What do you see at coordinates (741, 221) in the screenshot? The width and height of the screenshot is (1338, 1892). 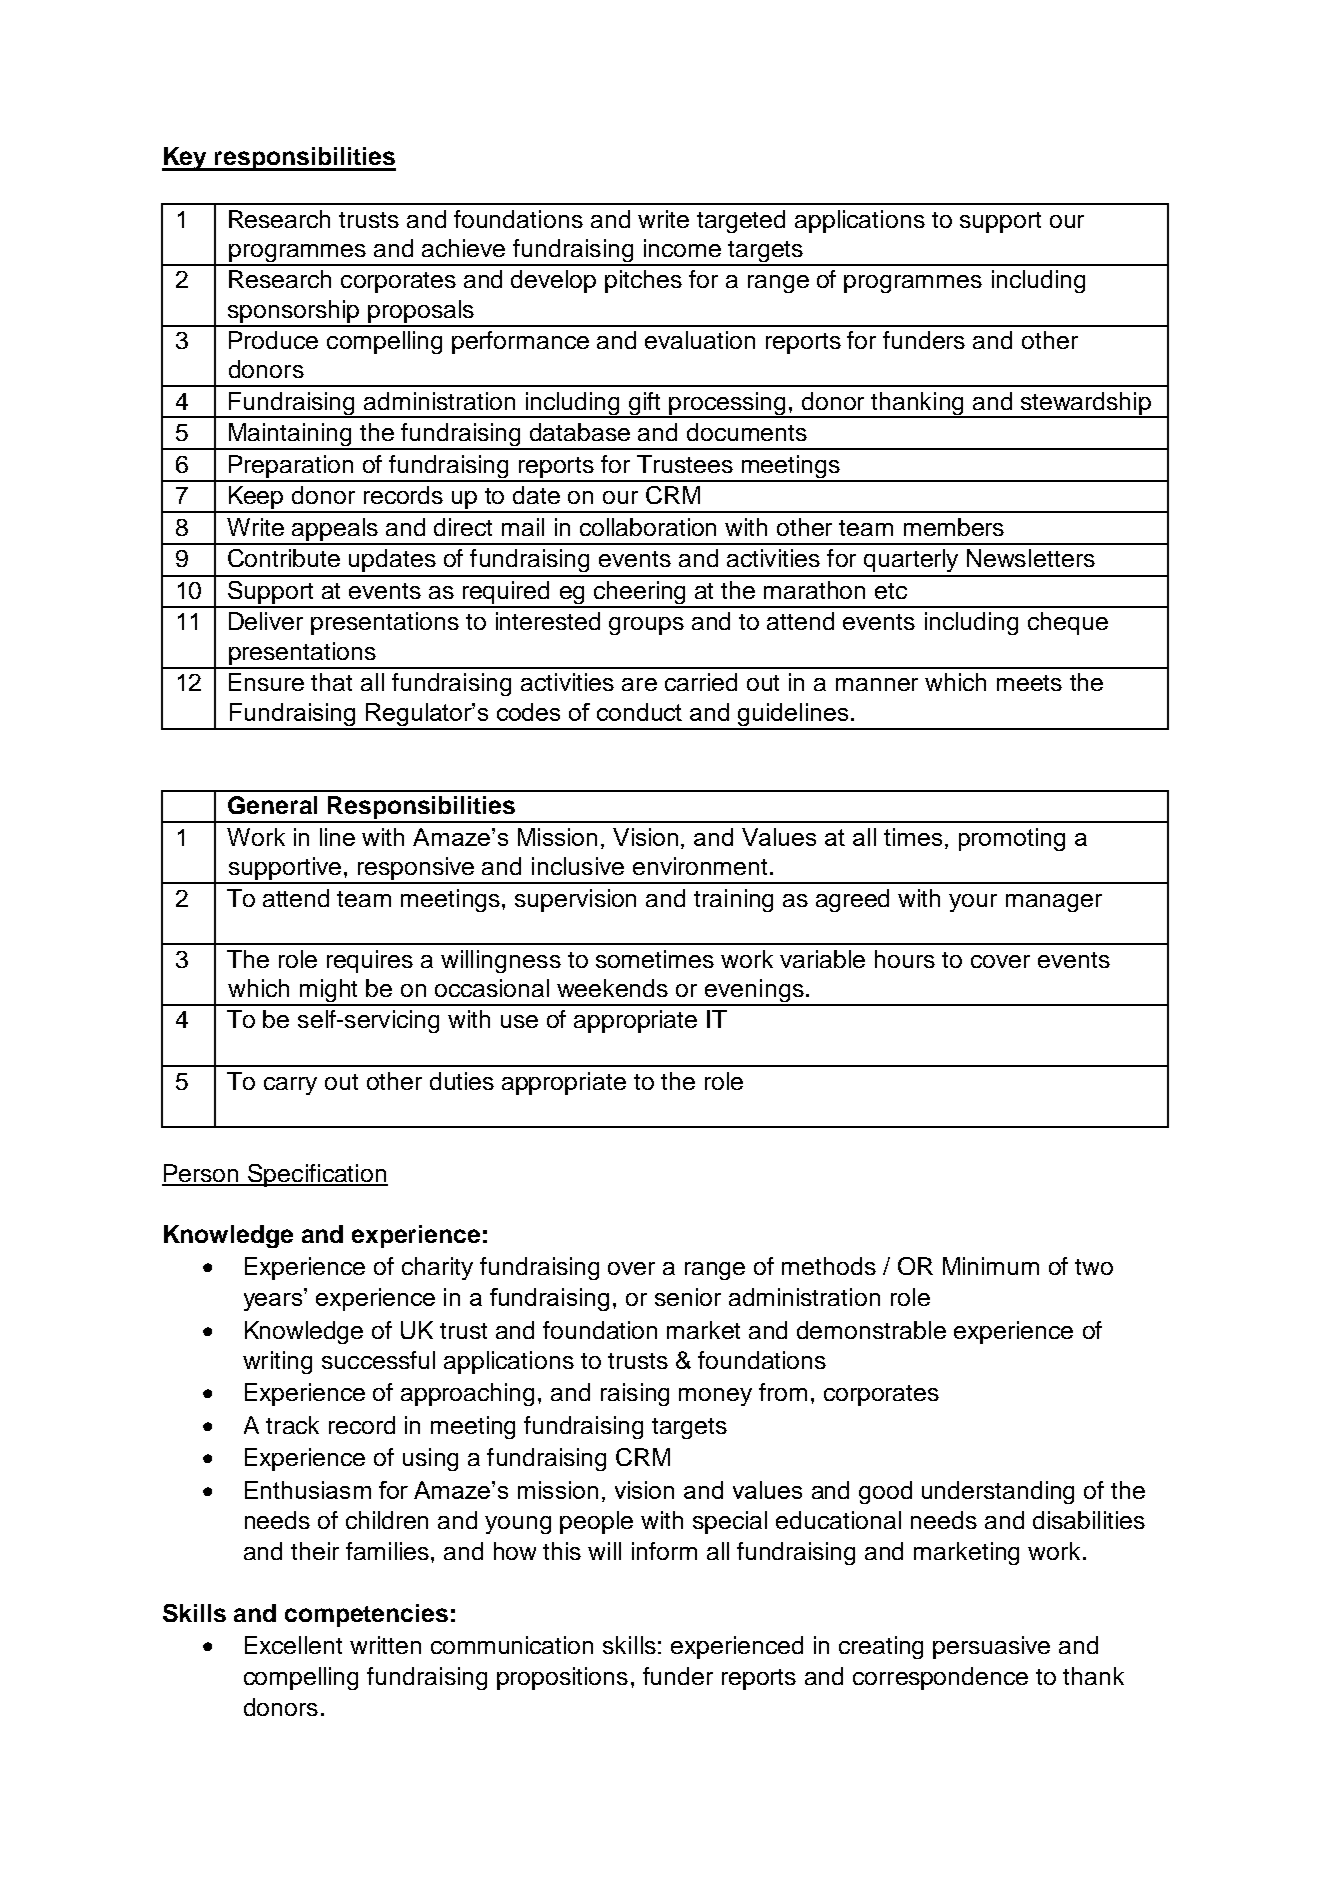 I see `targeted` at bounding box center [741, 221].
